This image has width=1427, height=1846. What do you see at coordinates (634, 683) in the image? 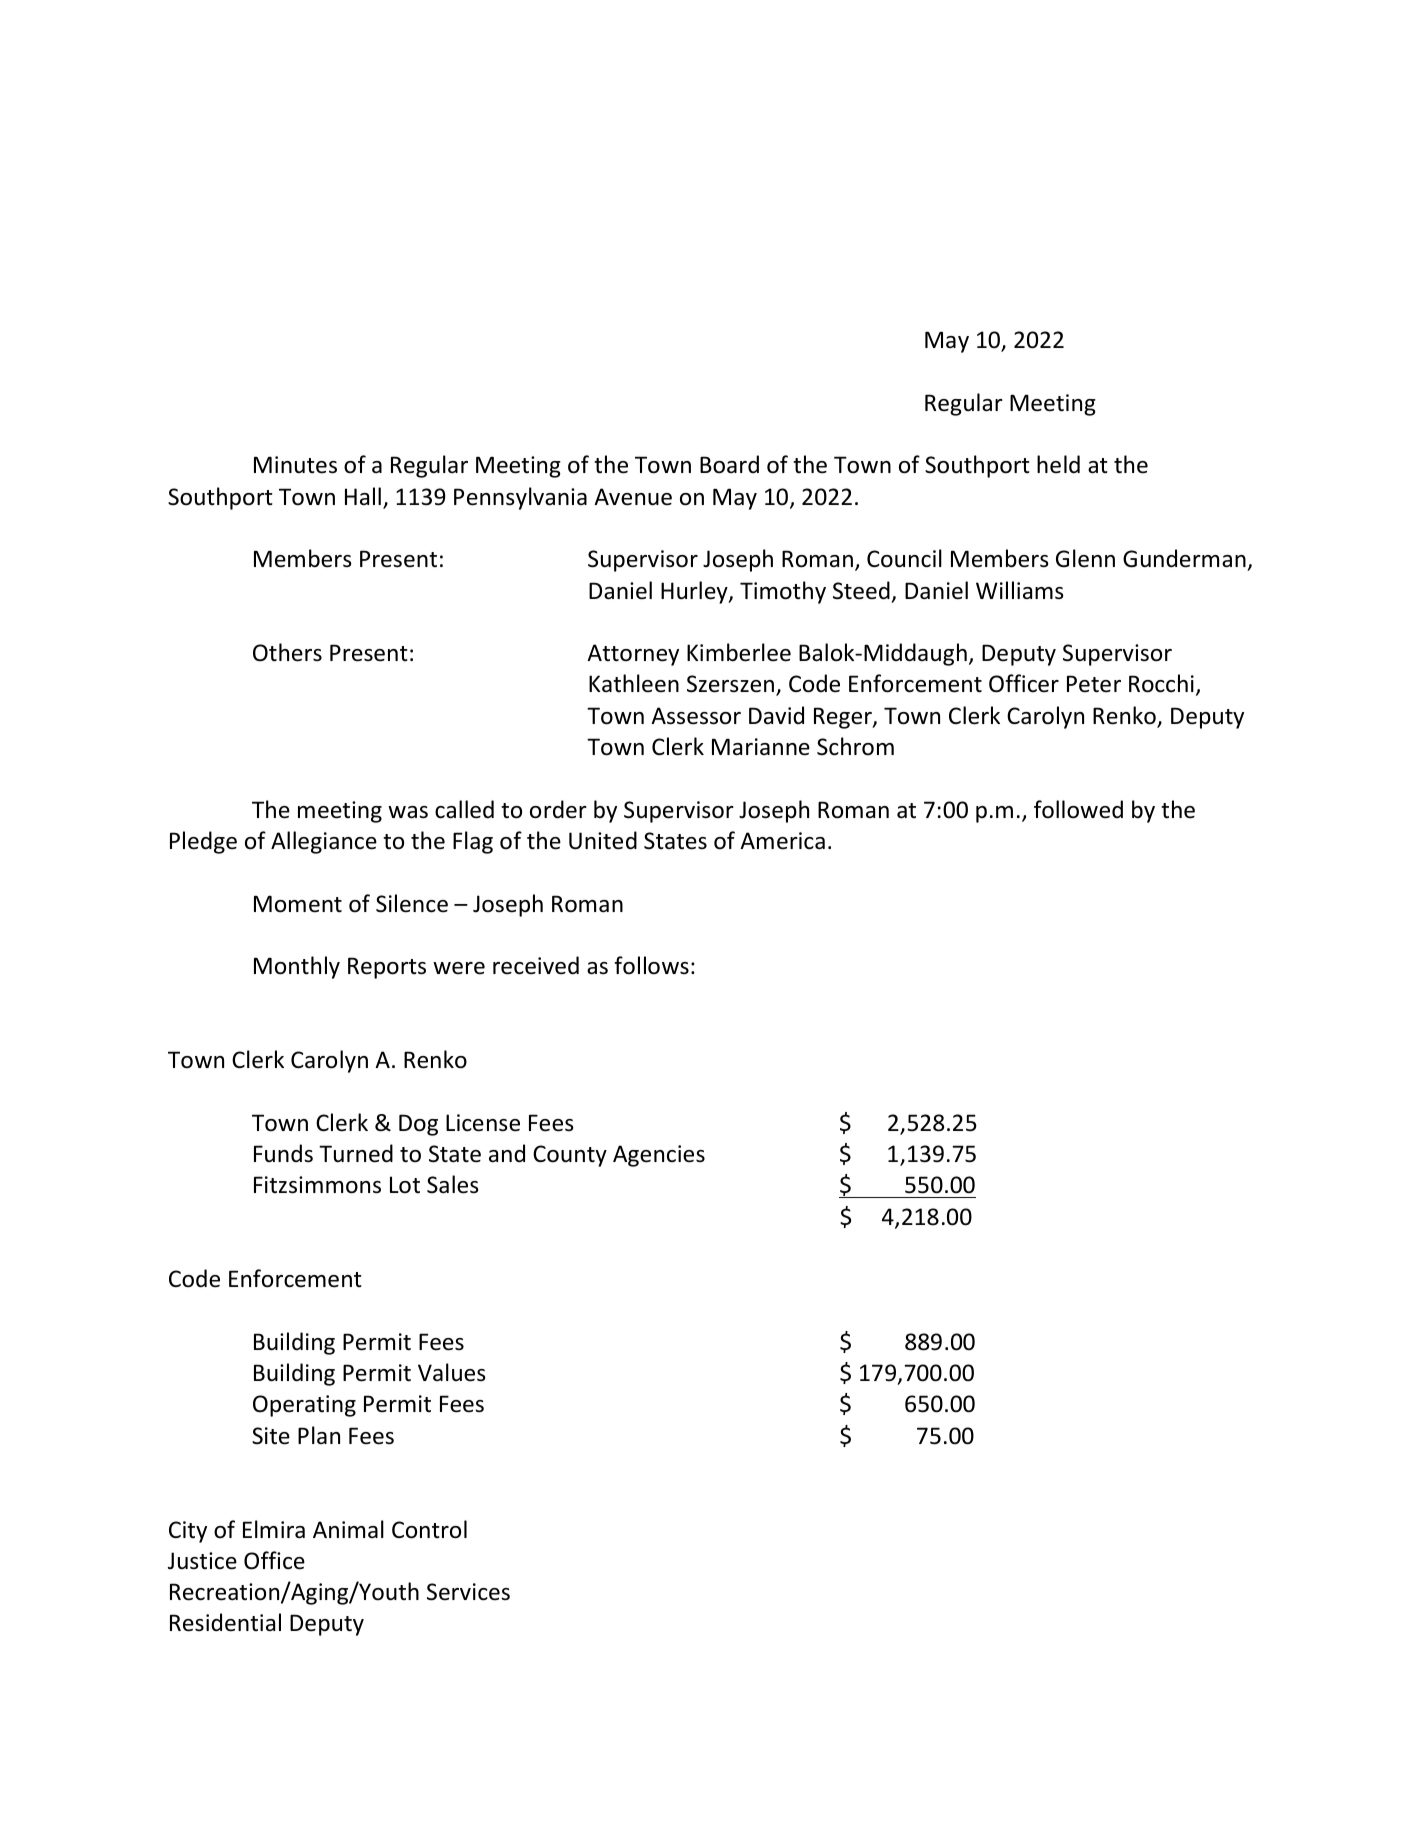
I see `Kathleen` at bounding box center [634, 683].
